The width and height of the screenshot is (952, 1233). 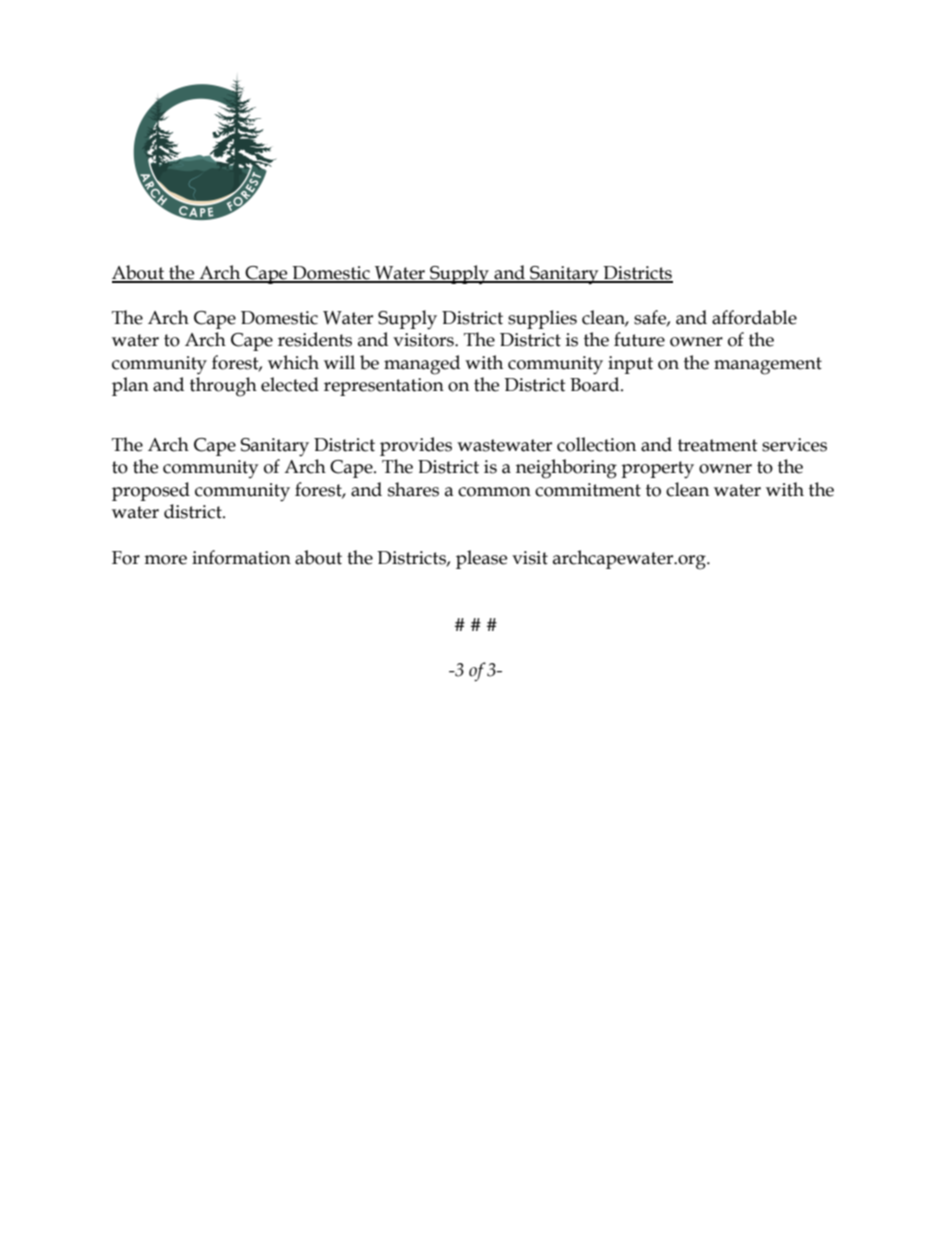 I want to click on residents, so click(x=315, y=339).
